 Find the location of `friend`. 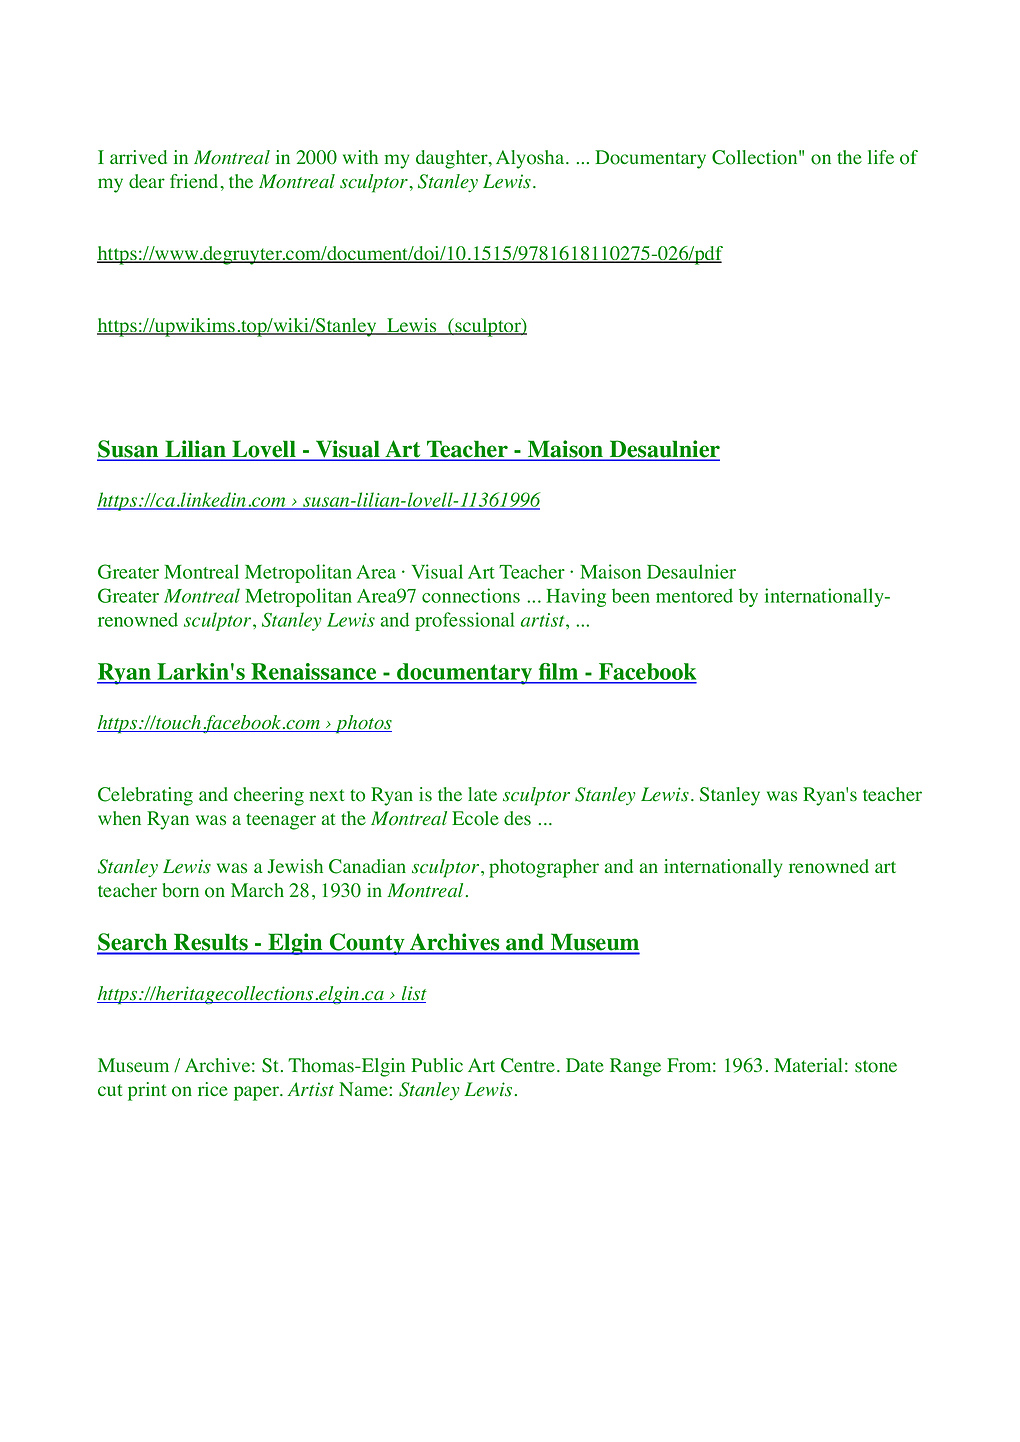

friend is located at coordinates (195, 181).
